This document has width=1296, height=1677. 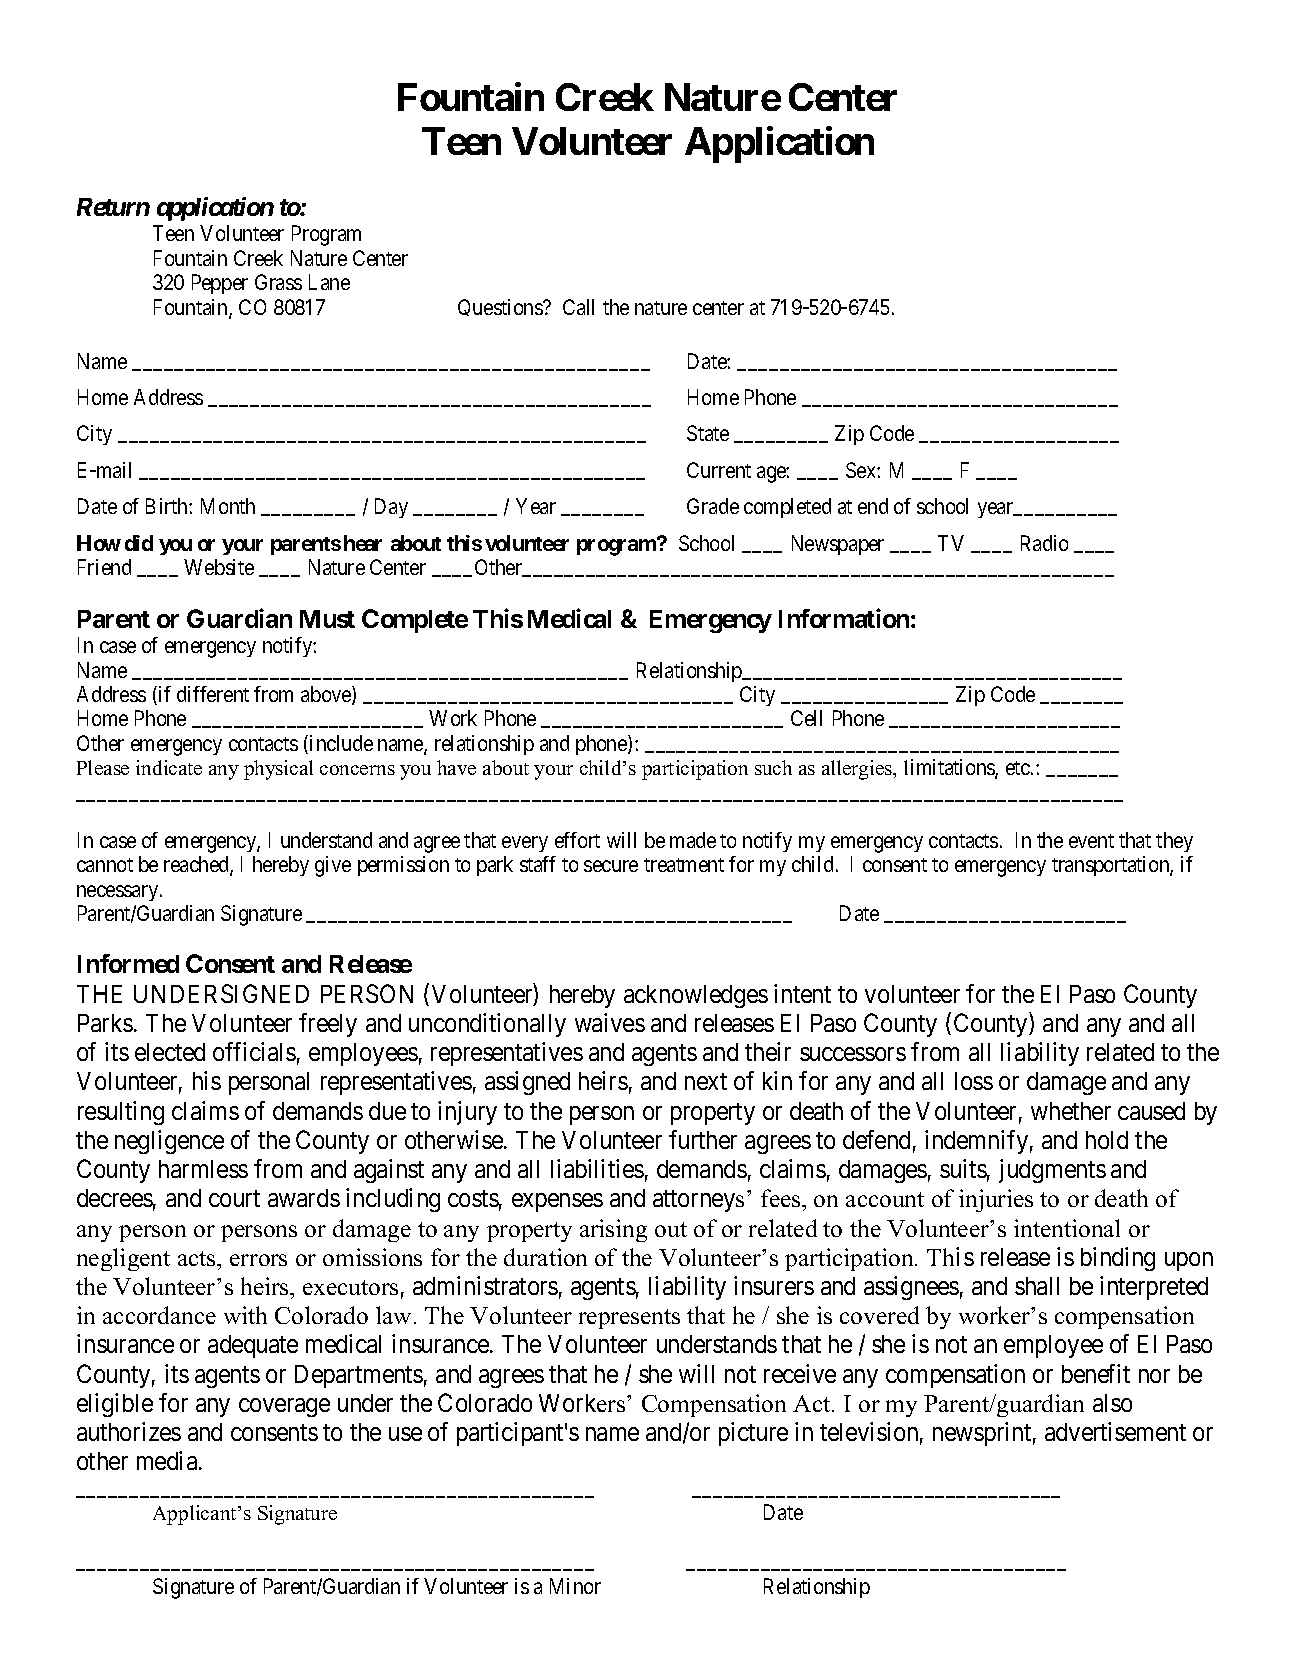 What do you see at coordinates (278, 282) in the document?
I see `Grass` at bounding box center [278, 282].
